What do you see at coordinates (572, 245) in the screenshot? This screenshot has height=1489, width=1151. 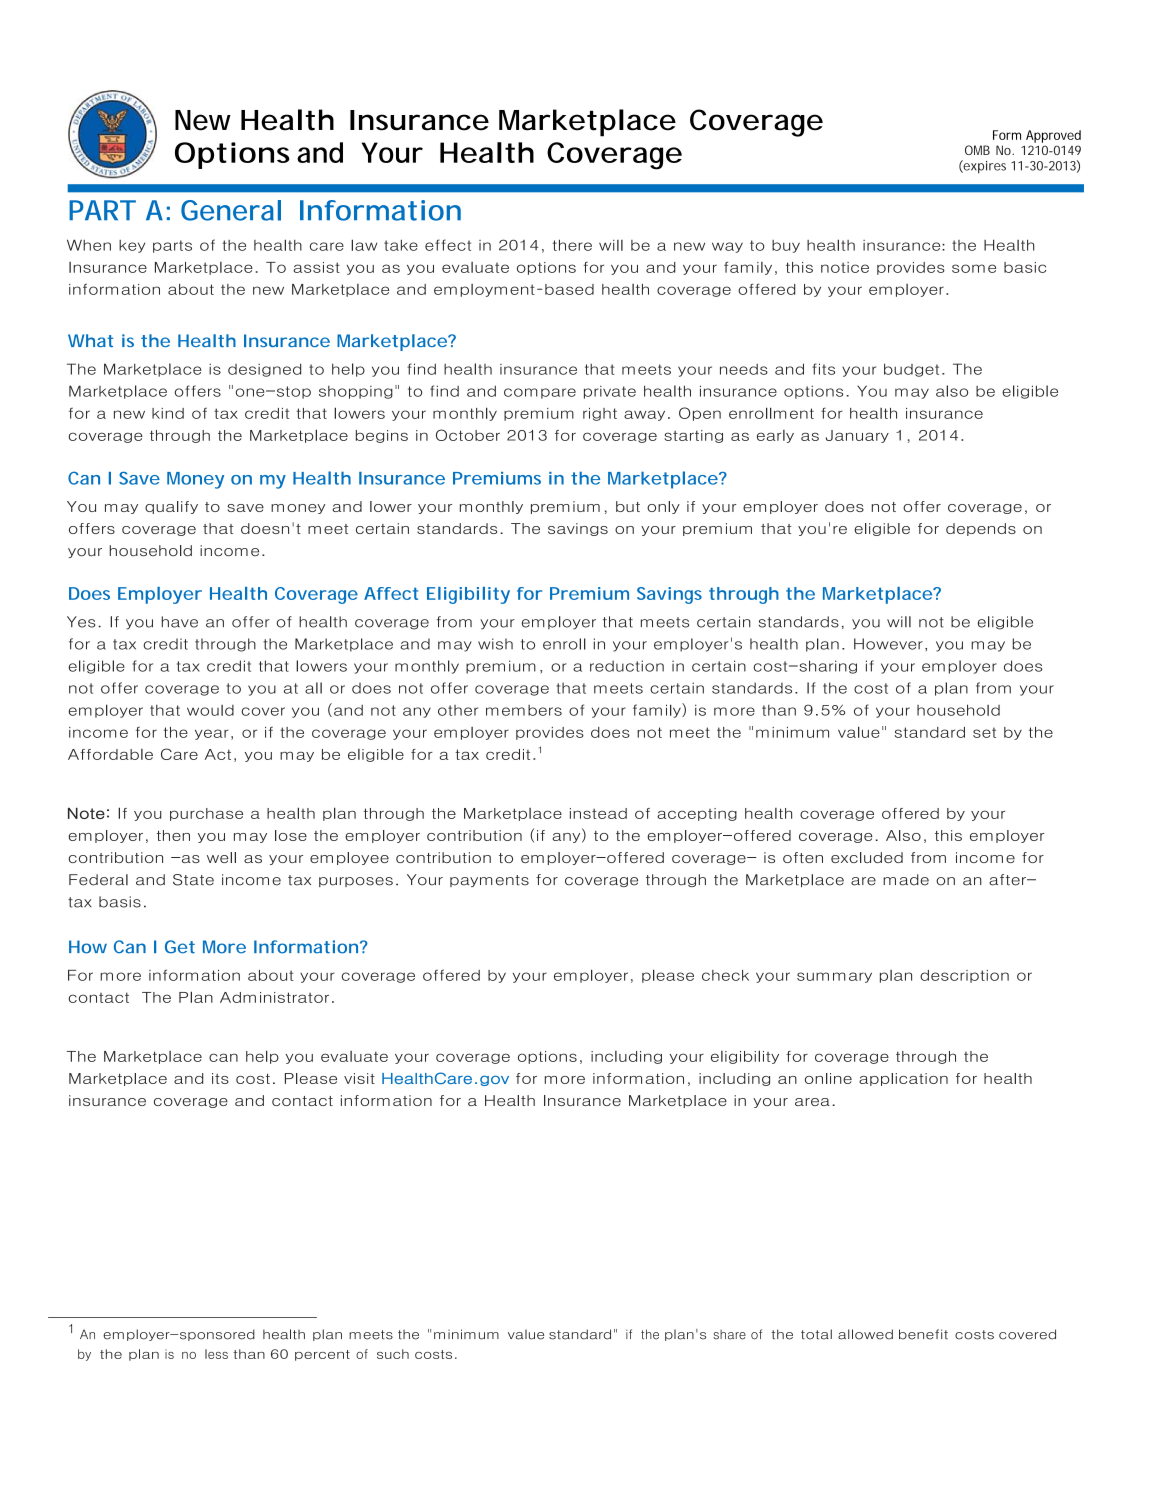 I see `there` at bounding box center [572, 245].
